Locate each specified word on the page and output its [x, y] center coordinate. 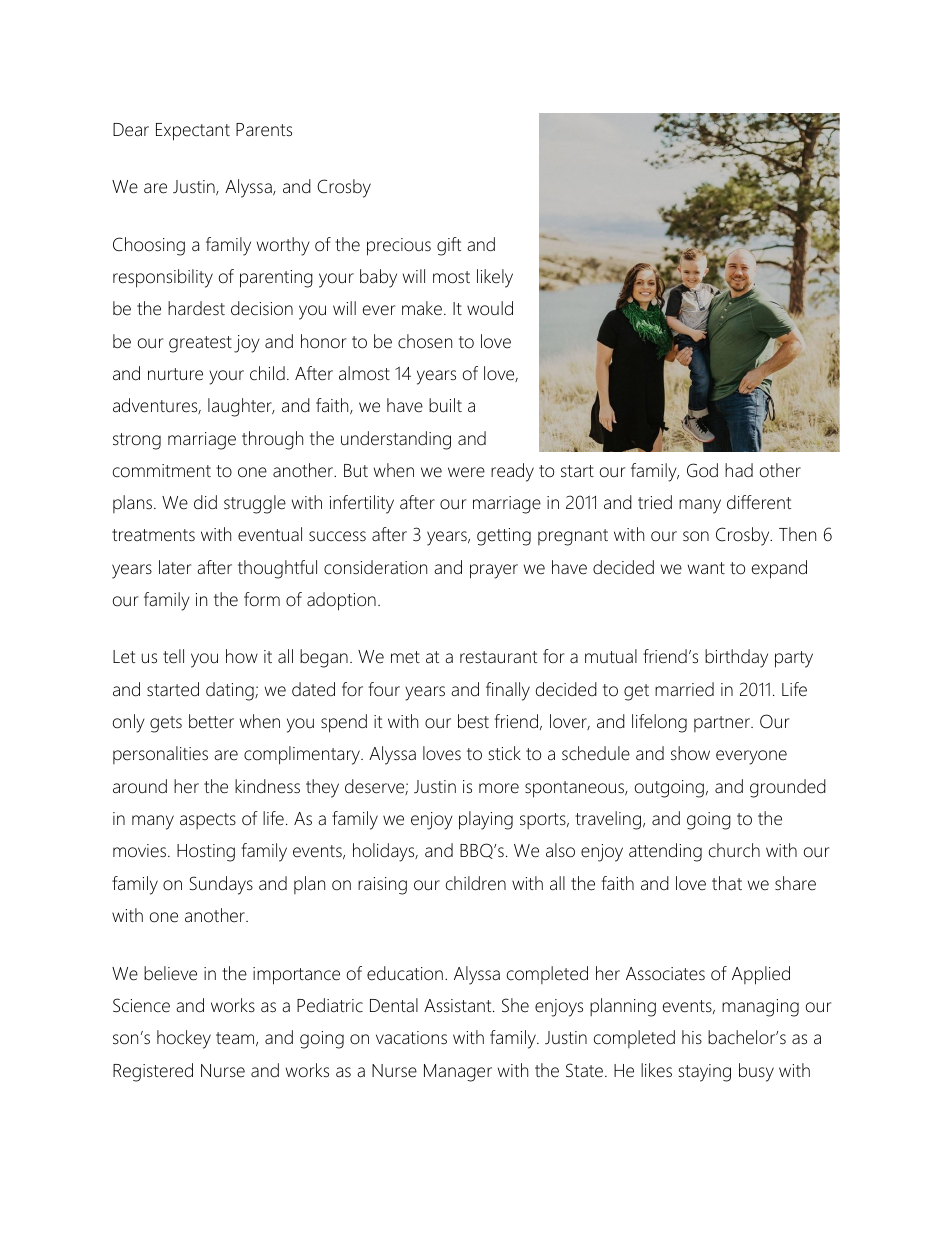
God [702, 470]
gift [449, 246]
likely [495, 278]
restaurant [498, 657]
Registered [153, 1072]
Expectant [193, 132]
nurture [175, 374]
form [262, 599]
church [734, 850]
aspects [208, 821]
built [445, 405]
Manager [458, 1073]
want [706, 568]
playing [486, 820]
